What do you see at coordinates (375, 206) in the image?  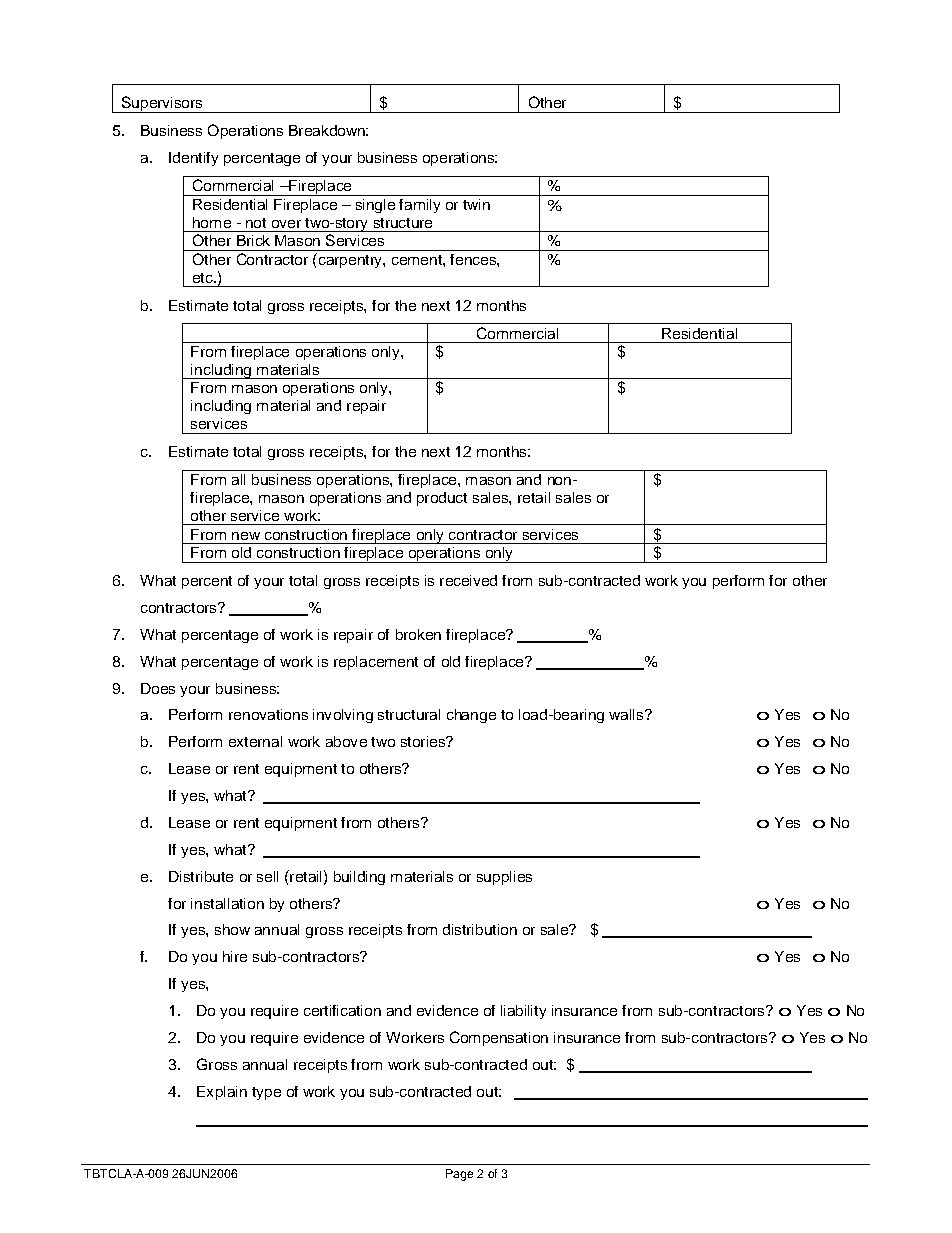 I see `single` at bounding box center [375, 206].
